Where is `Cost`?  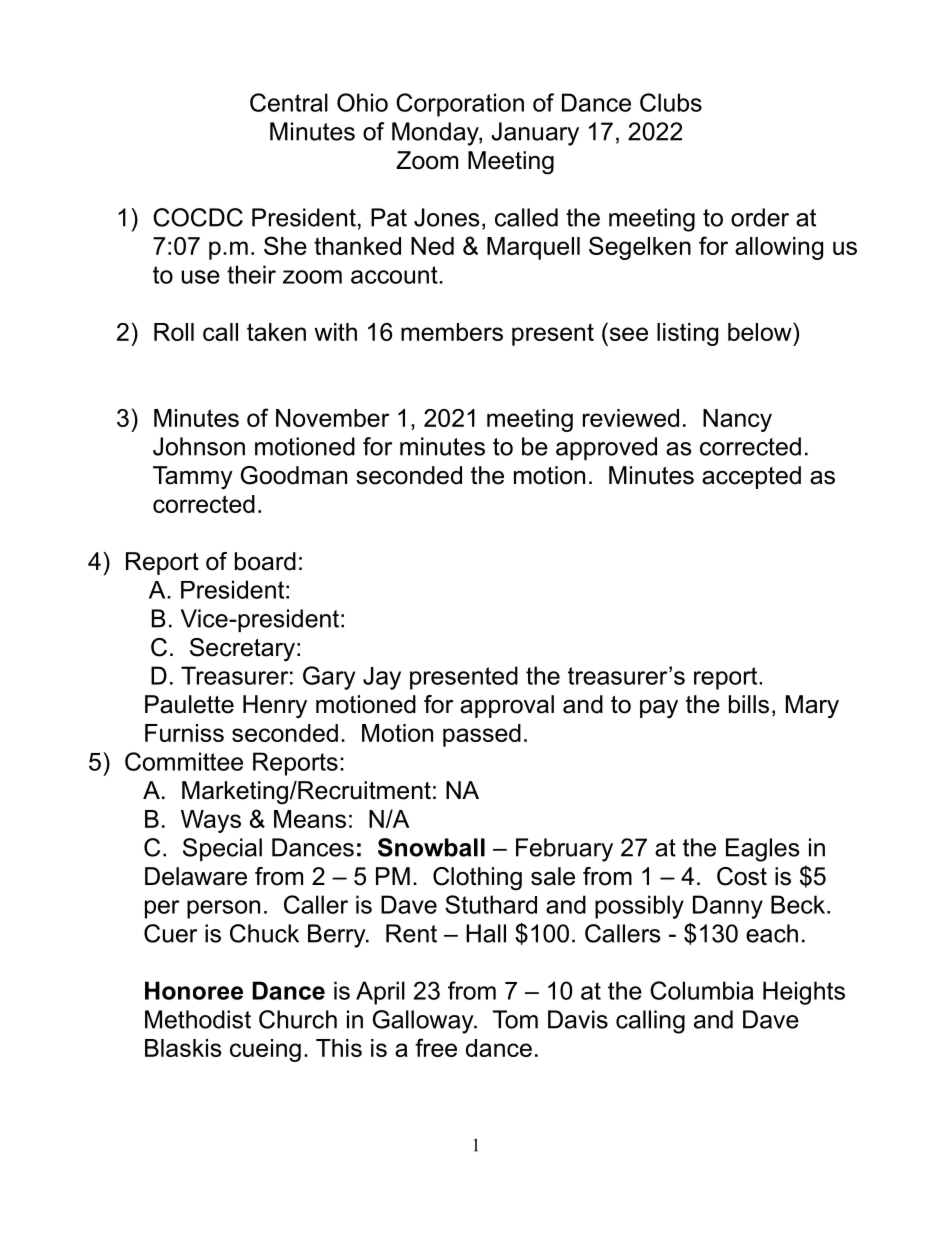 Cost is located at coordinates (742, 876).
